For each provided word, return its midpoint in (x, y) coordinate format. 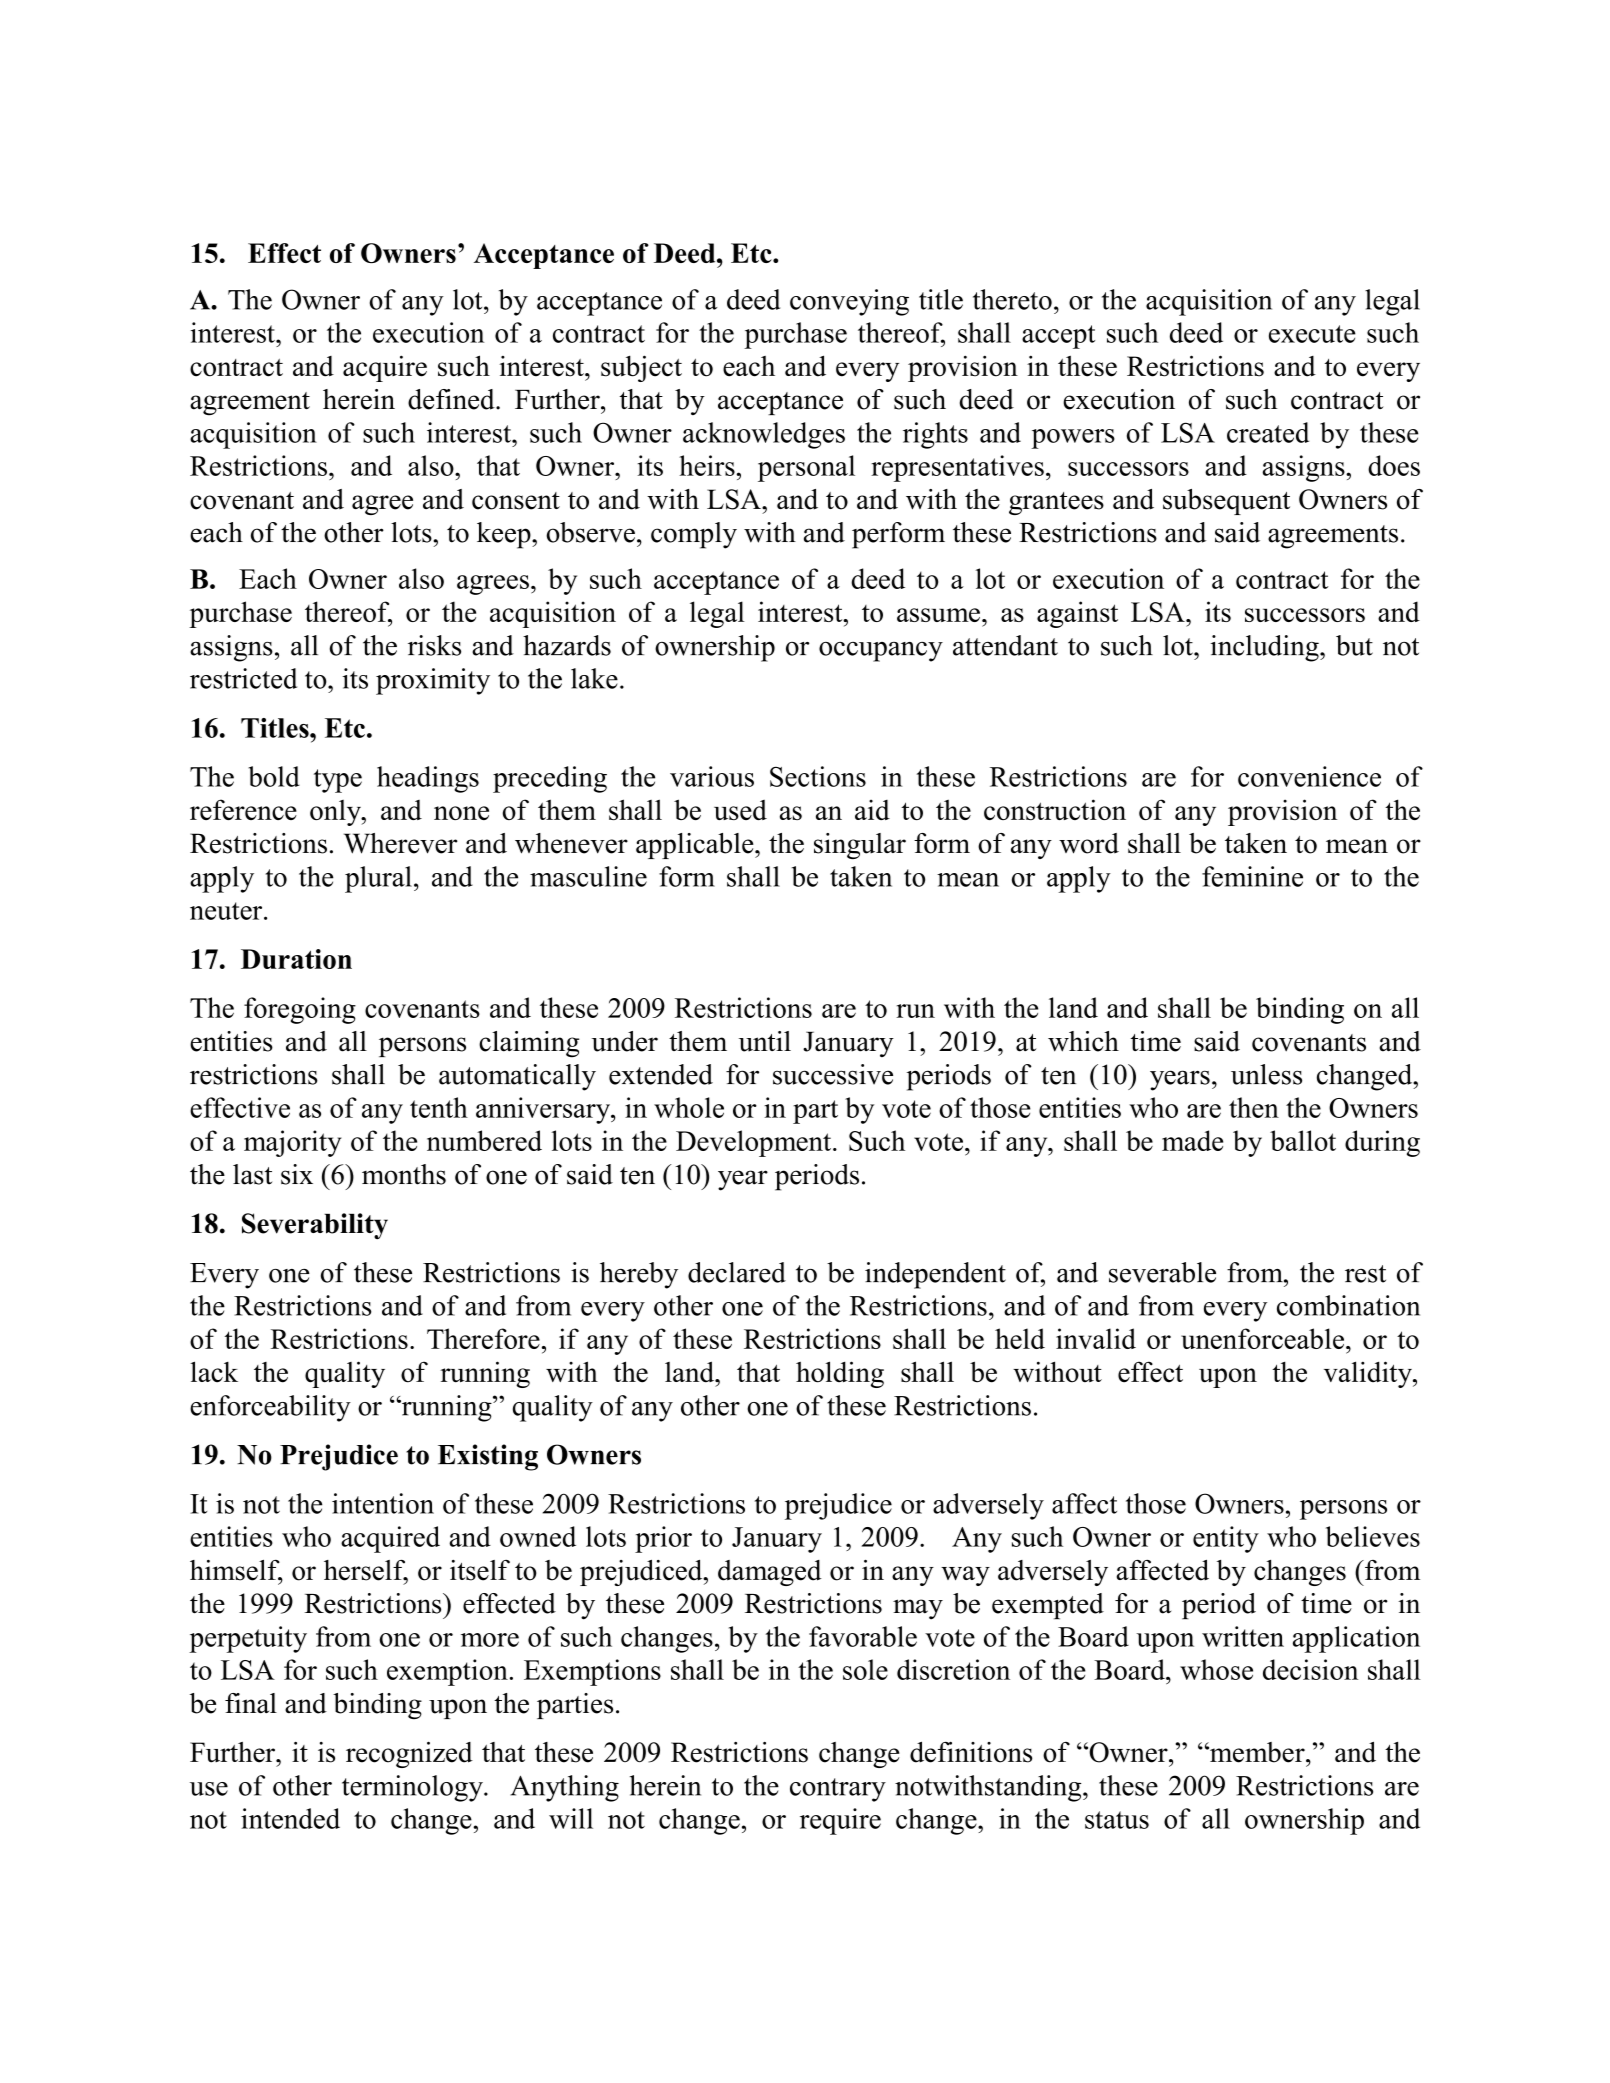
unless (1266, 1074)
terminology (413, 1788)
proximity (433, 681)
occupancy (881, 652)
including (1265, 648)
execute (1312, 334)
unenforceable (1264, 1338)
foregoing (300, 1010)
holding (840, 1374)
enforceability (270, 1408)
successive (833, 1074)
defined (452, 399)
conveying (849, 302)
